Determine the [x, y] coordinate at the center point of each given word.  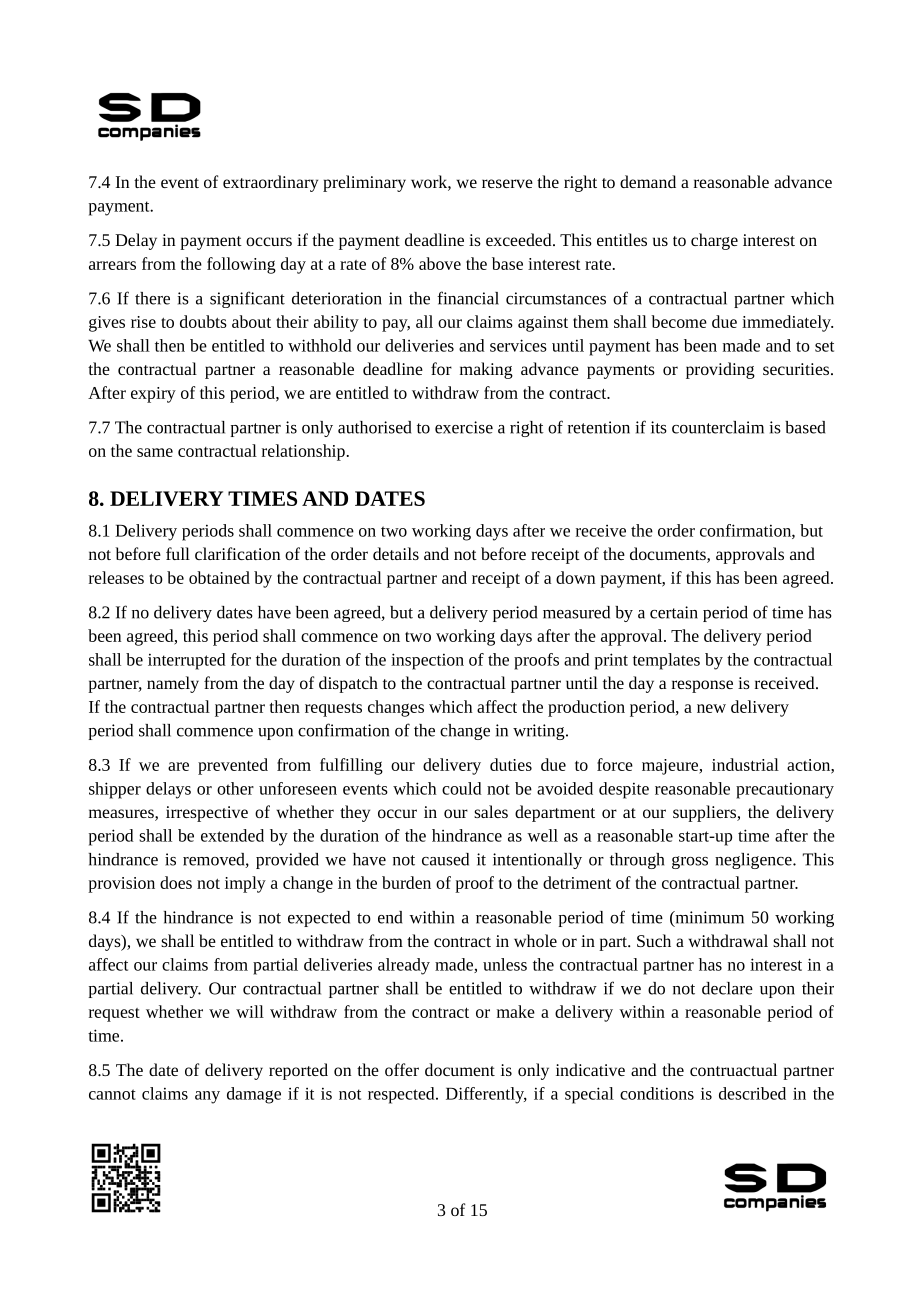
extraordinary [270, 183]
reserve [507, 183]
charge [714, 241]
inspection [427, 661]
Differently [486, 1095]
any [207, 1097]
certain [674, 612]
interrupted [187, 661]
